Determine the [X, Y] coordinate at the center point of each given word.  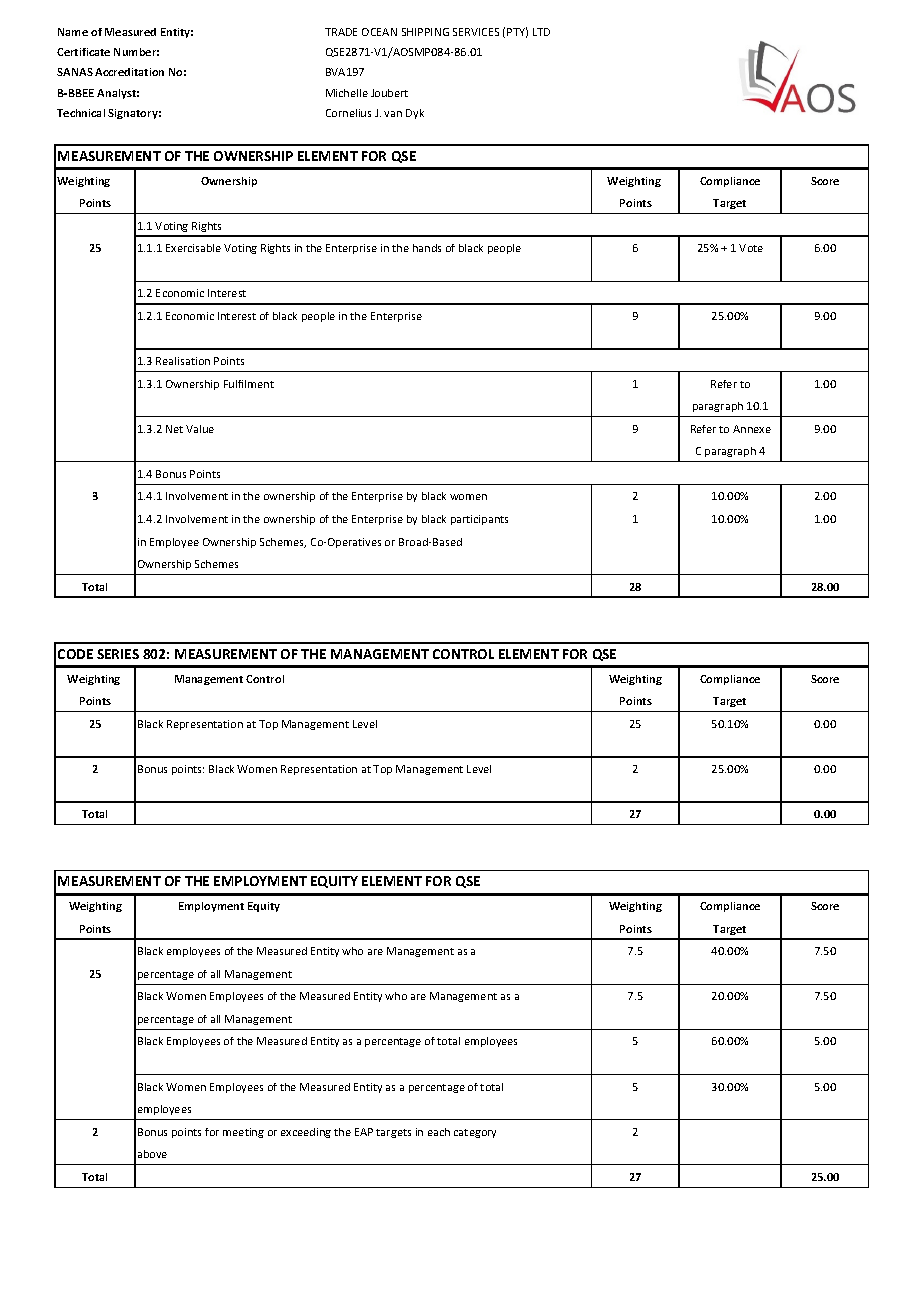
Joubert [389, 93]
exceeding [306, 1133]
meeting [243, 1133]
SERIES [118, 654]
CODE [75, 654]
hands [427, 248]
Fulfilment [249, 384]
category [475, 1133]
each [439, 1132]
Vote [751, 248]
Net [174, 429]
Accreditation [129, 72]
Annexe [752, 429]
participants [479, 520]
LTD [541, 32]
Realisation [183, 361]
